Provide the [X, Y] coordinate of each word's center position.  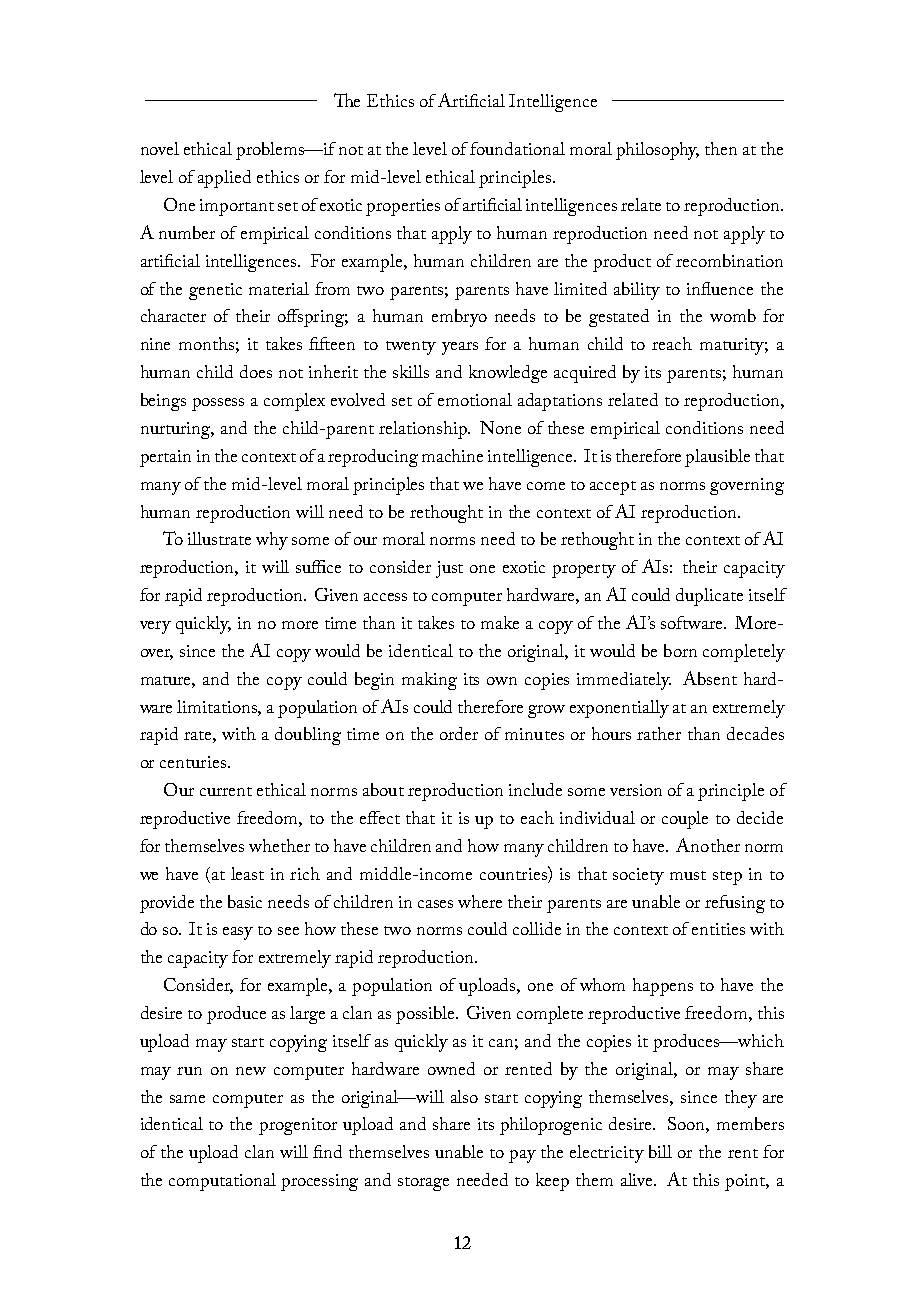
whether [279, 845]
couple [685, 820]
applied [224, 179]
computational [222, 1182]
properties [403, 207]
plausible [717, 458]
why [272, 541]
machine [452, 455]
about [383, 789]
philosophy [657, 151]
